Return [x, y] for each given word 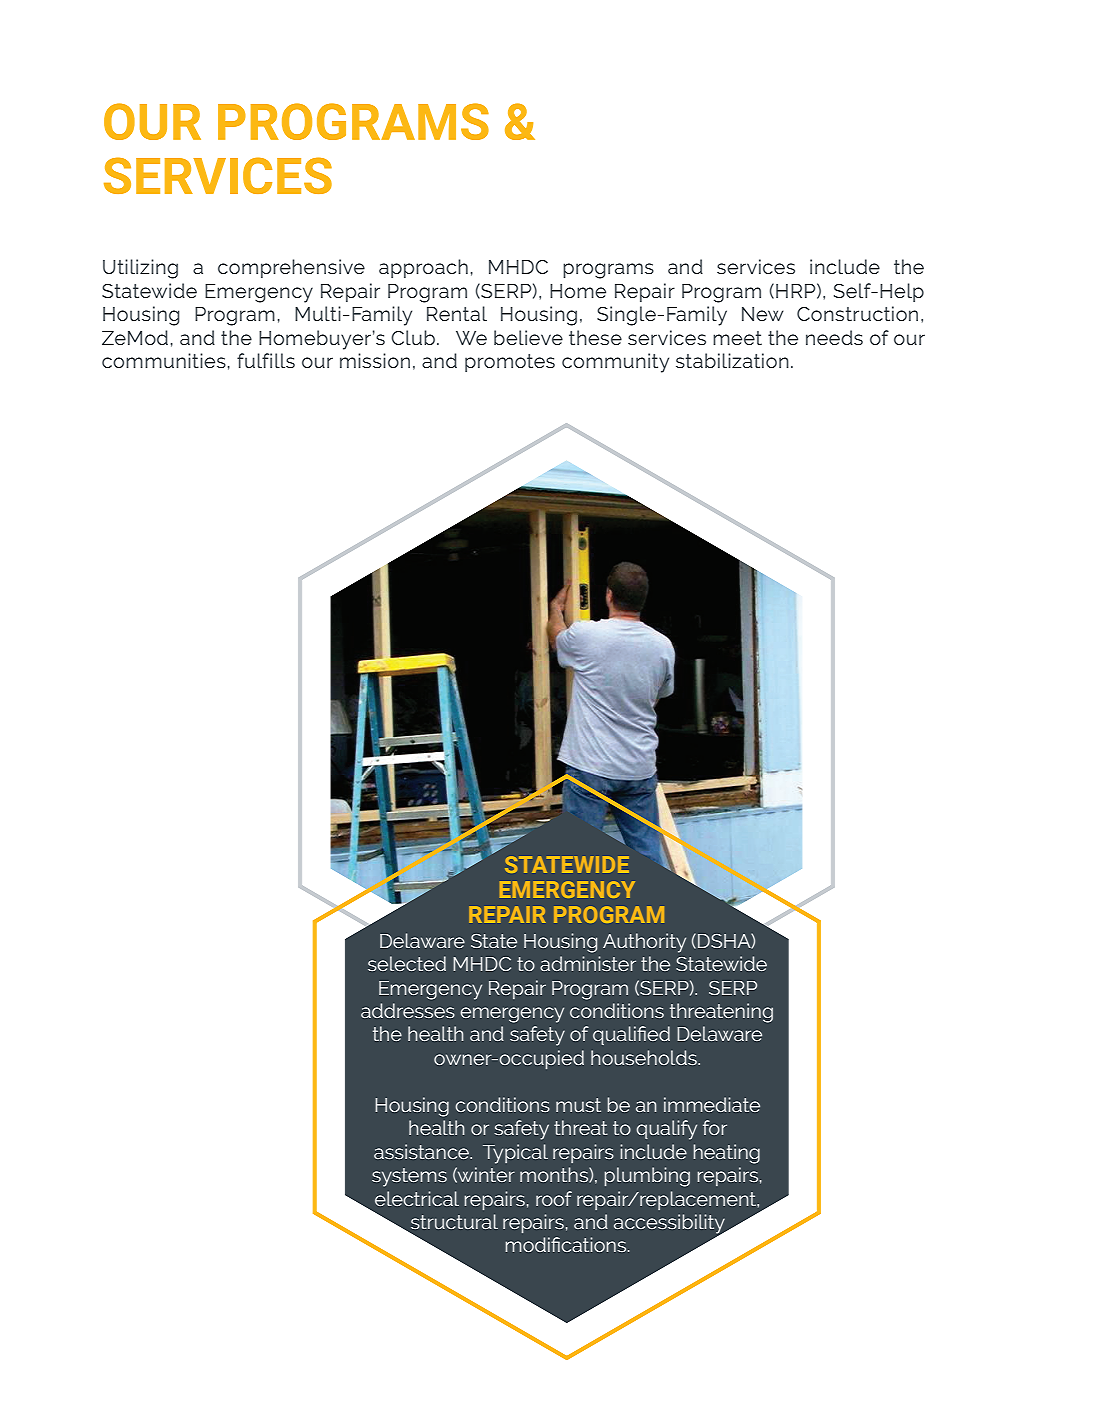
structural [454, 1221]
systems [409, 1177]
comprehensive [291, 268]
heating [726, 1154]
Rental [457, 313]
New [763, 314]
